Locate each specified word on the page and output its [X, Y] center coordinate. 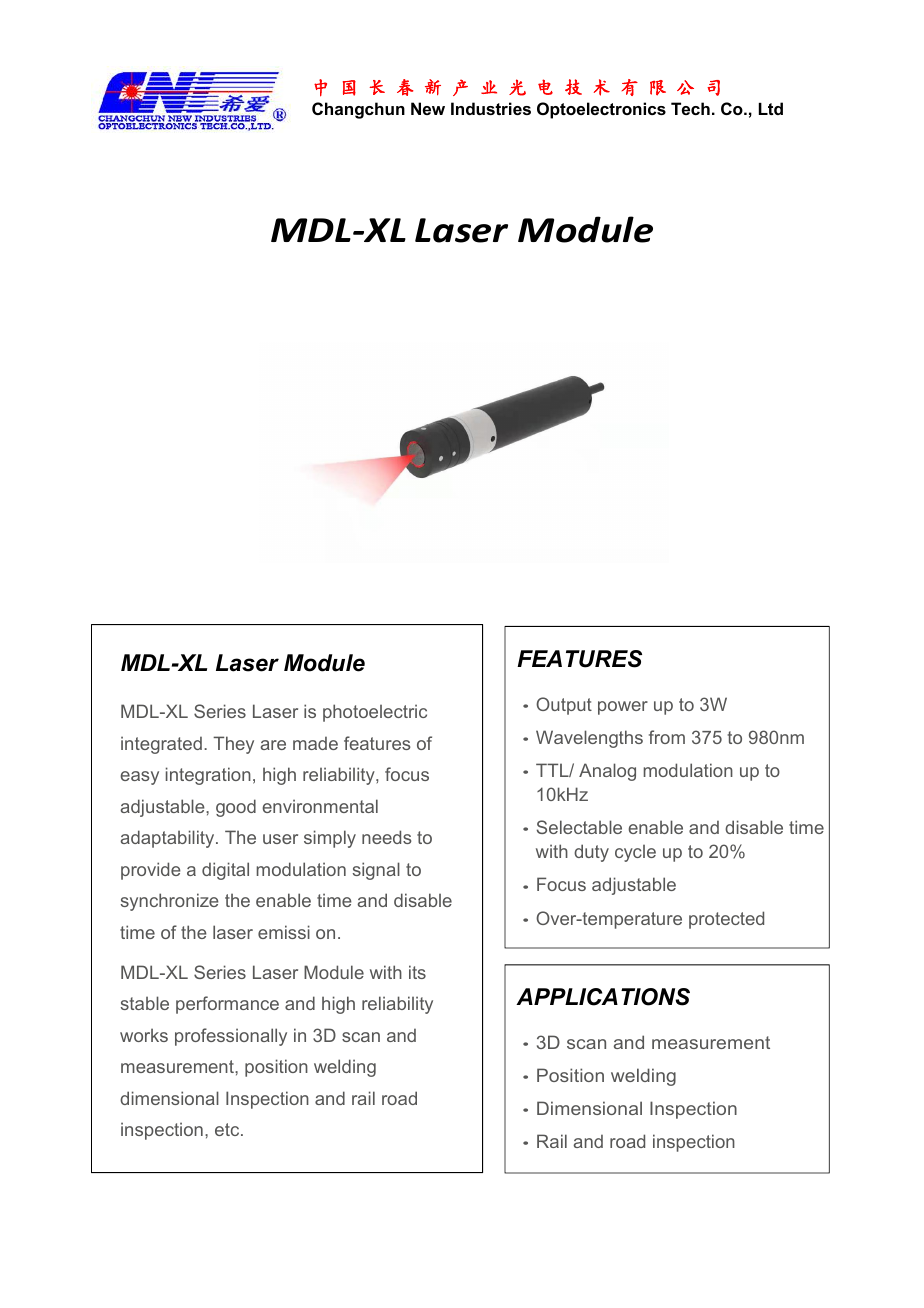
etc [228, 1129]
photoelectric [375, 713]
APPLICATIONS [603, 997]
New [428, 108]
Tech [690, 108]
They [233, 745]
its [417, 972]
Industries [491, 108]
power [623, 708]
